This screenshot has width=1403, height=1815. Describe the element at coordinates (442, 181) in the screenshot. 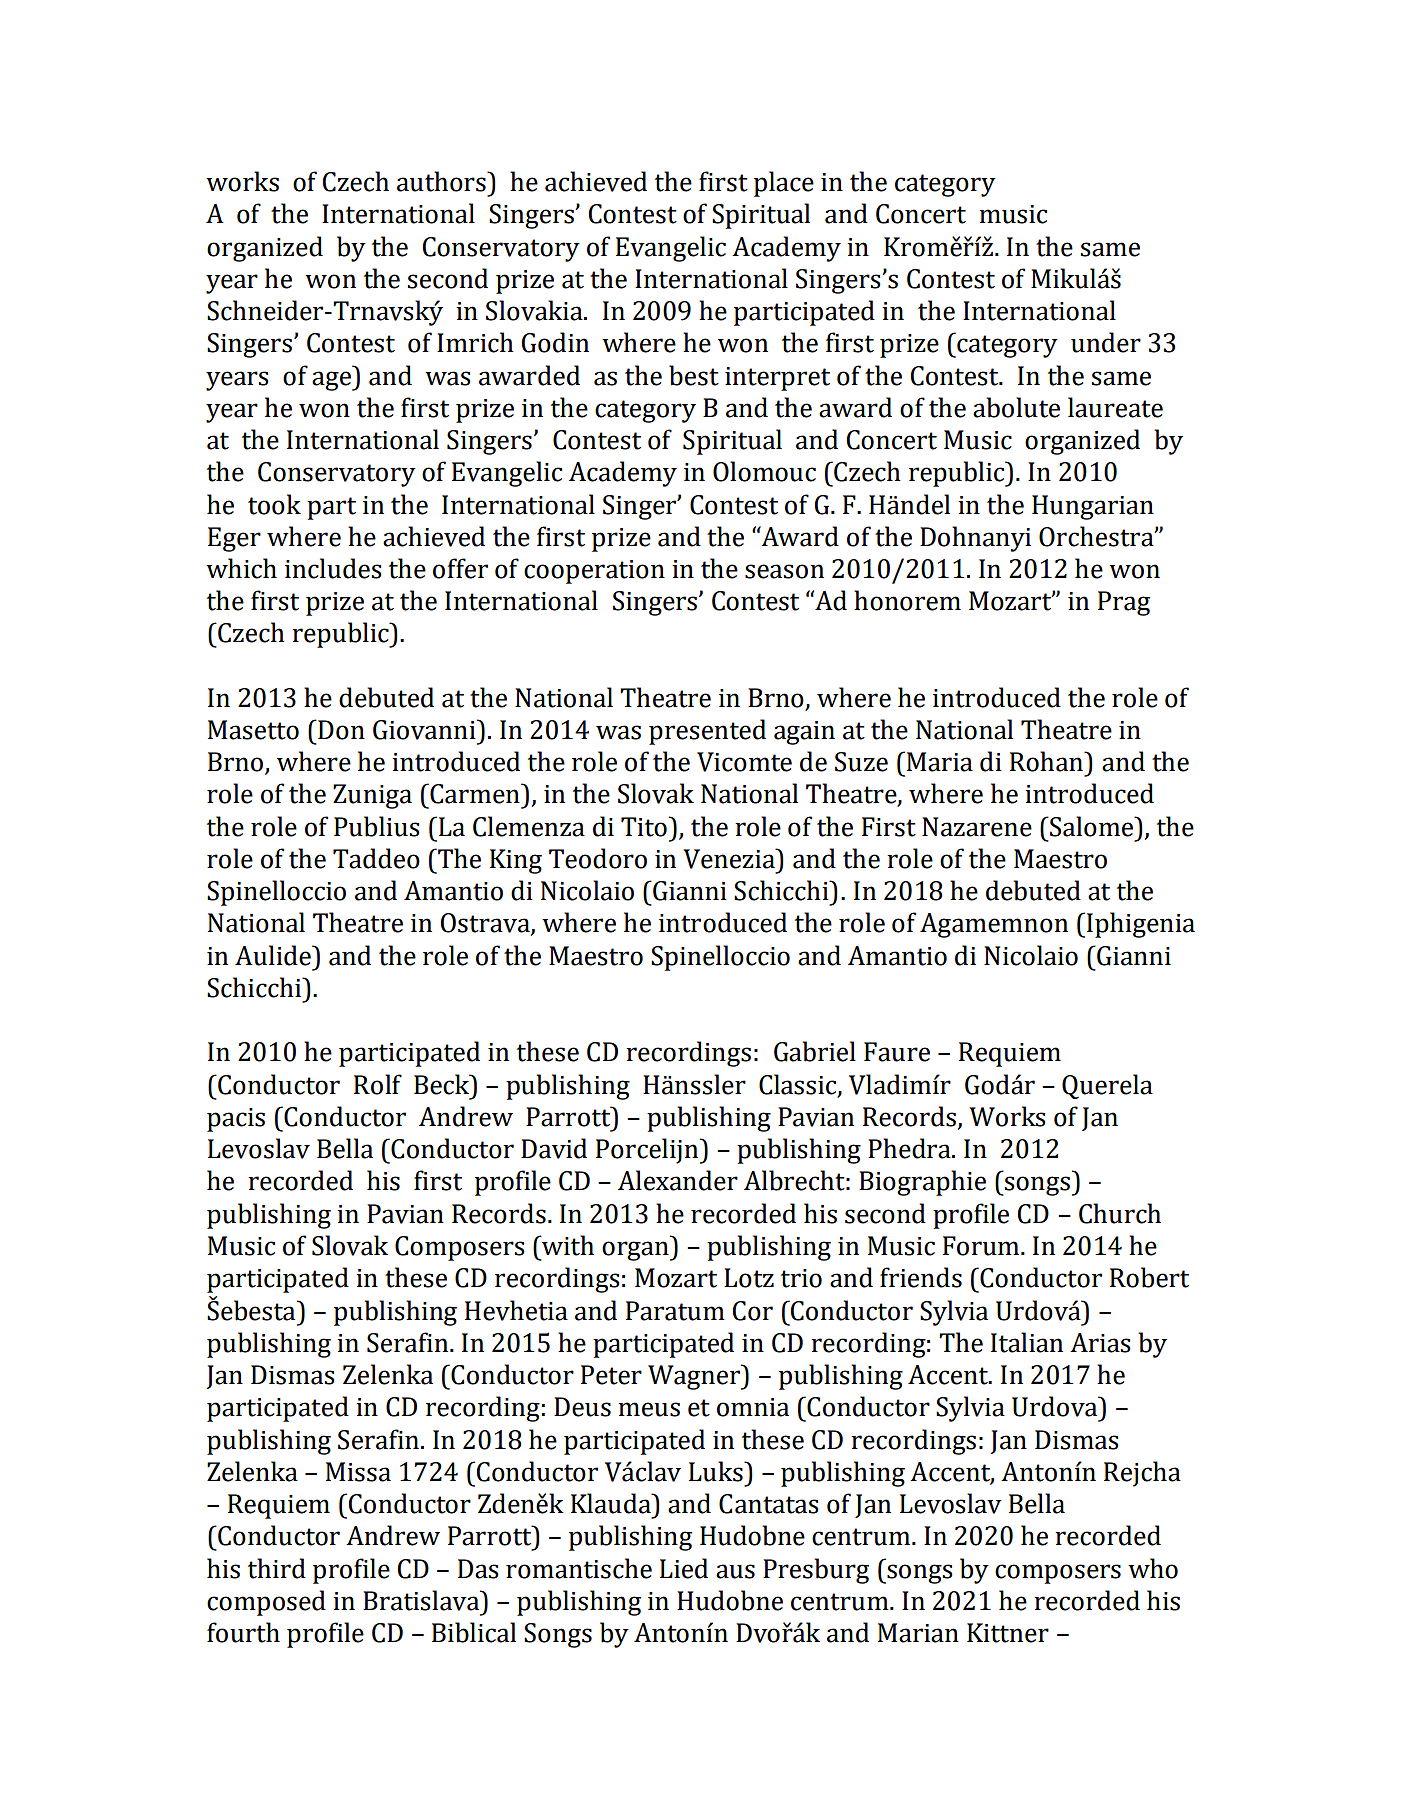

I see `authors` at that location.
